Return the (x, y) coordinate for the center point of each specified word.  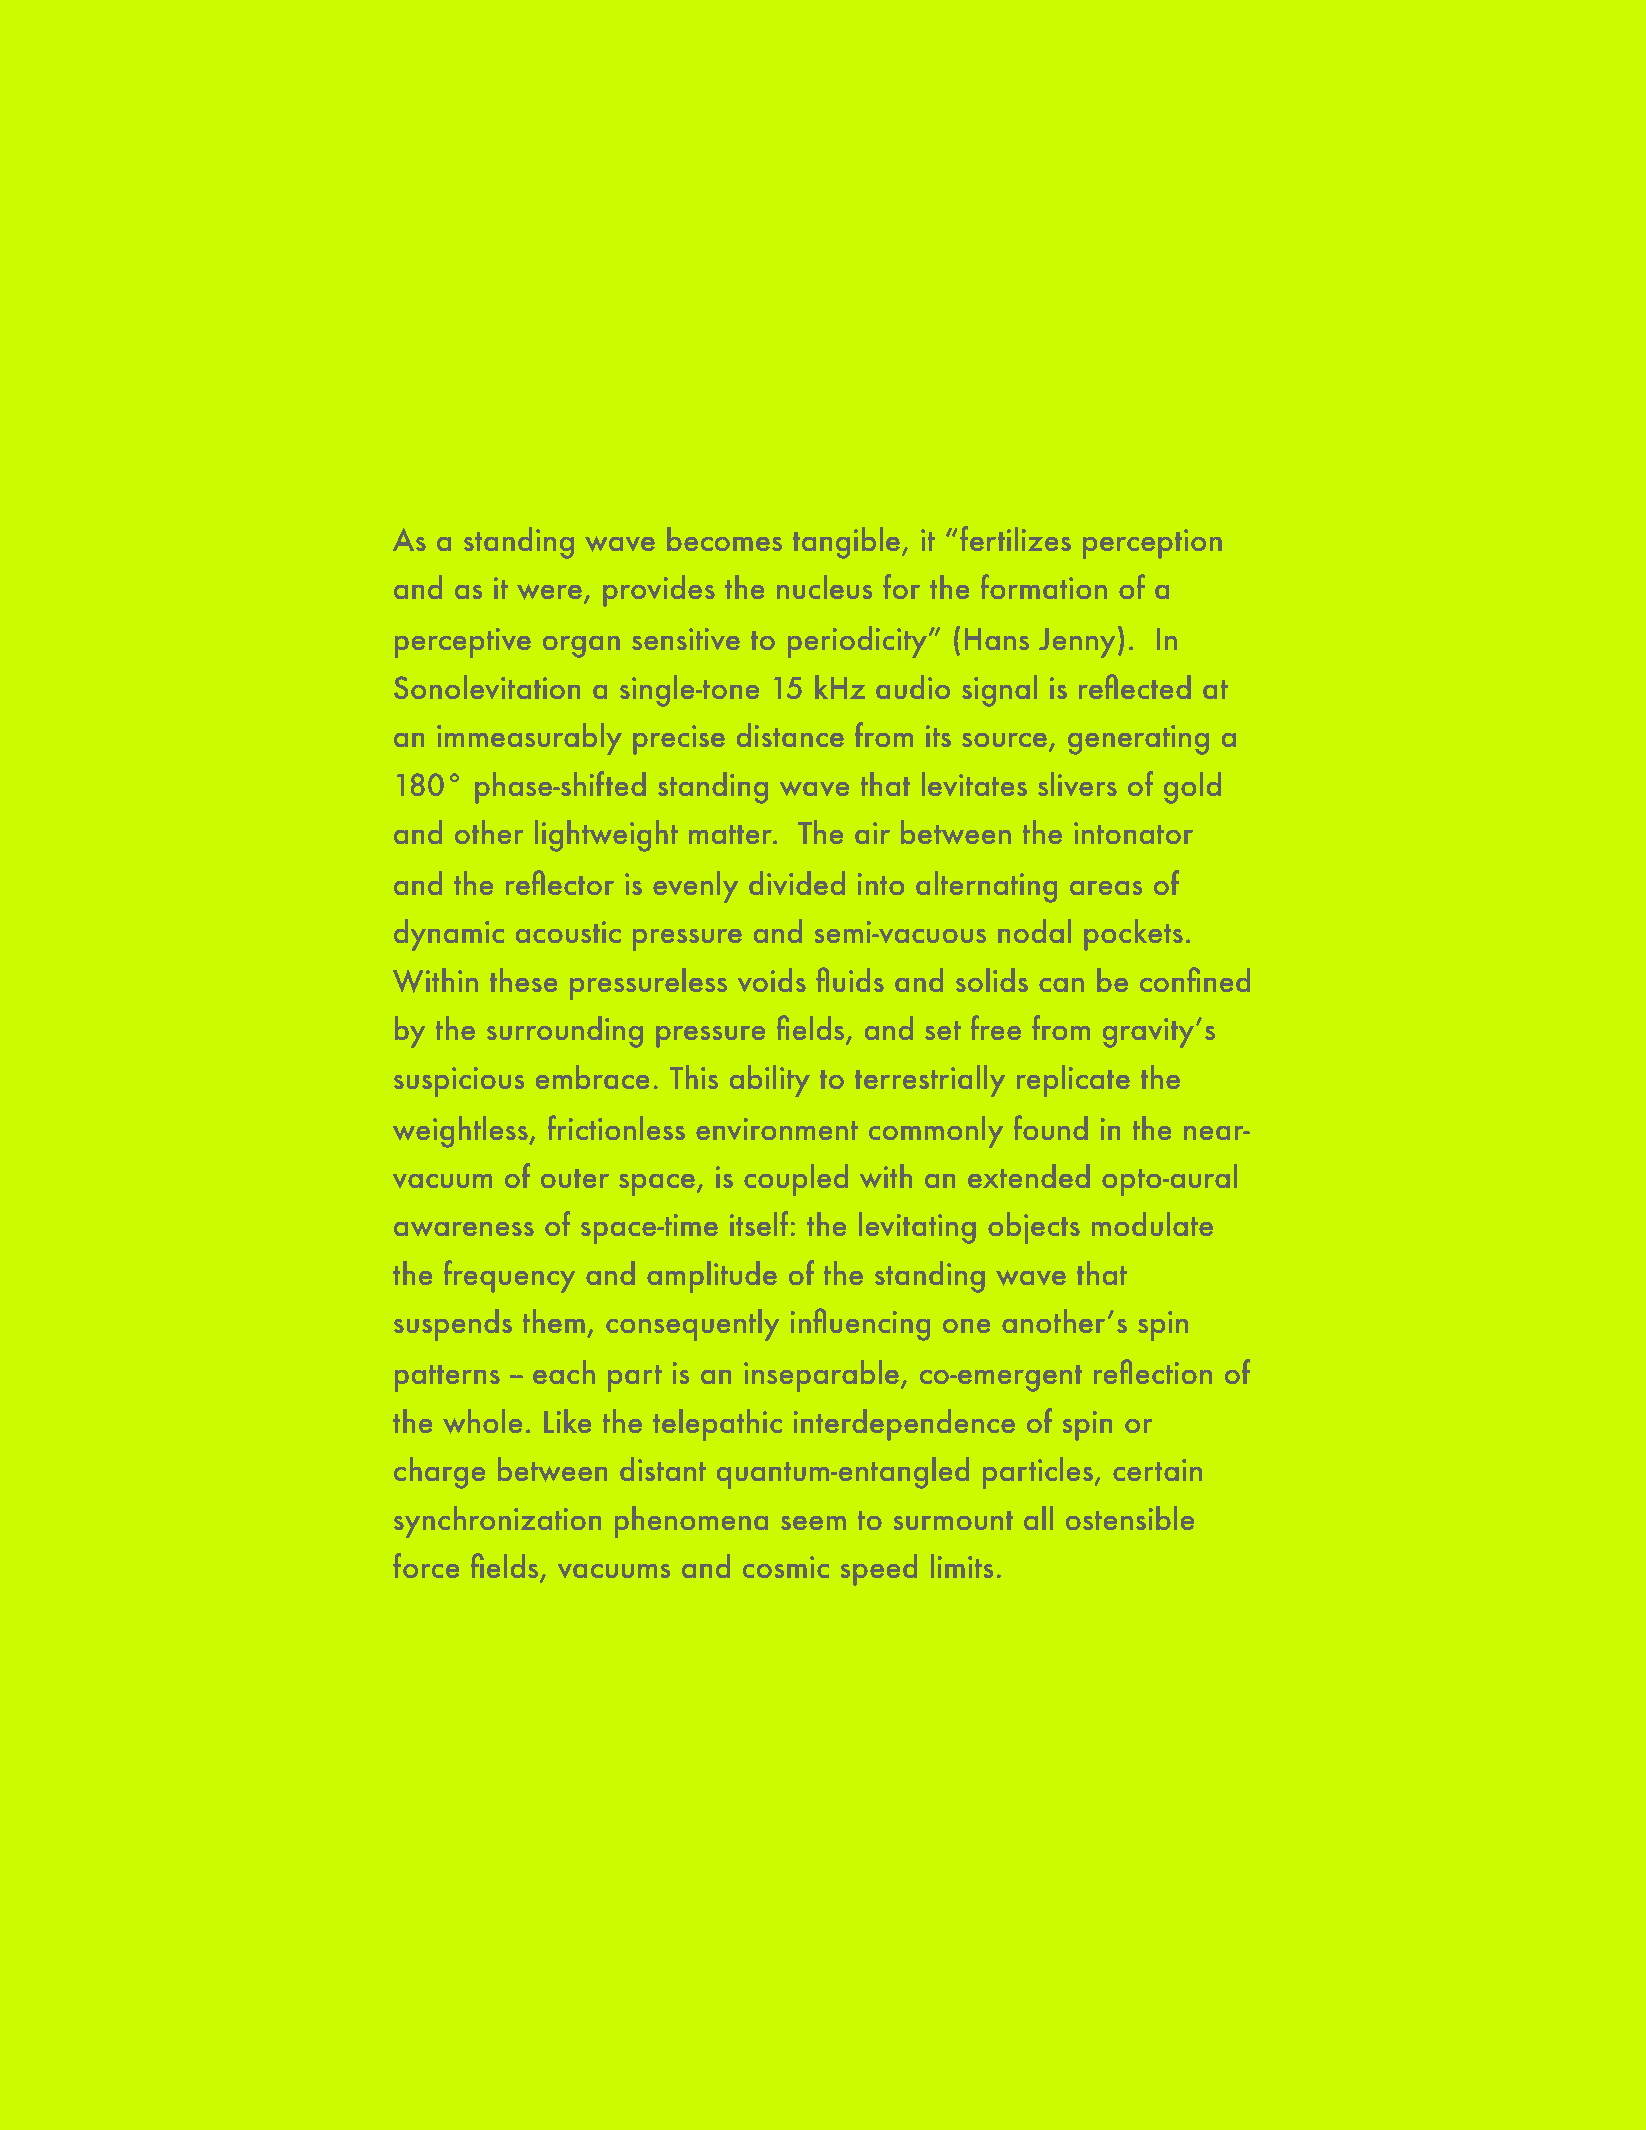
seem (813, 1523)
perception (1152, 543)
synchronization (497, 1521)
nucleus (824, 587)
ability (769, 1080)
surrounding (565, 1031)
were (549, 592)
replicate (1073, 1080)
